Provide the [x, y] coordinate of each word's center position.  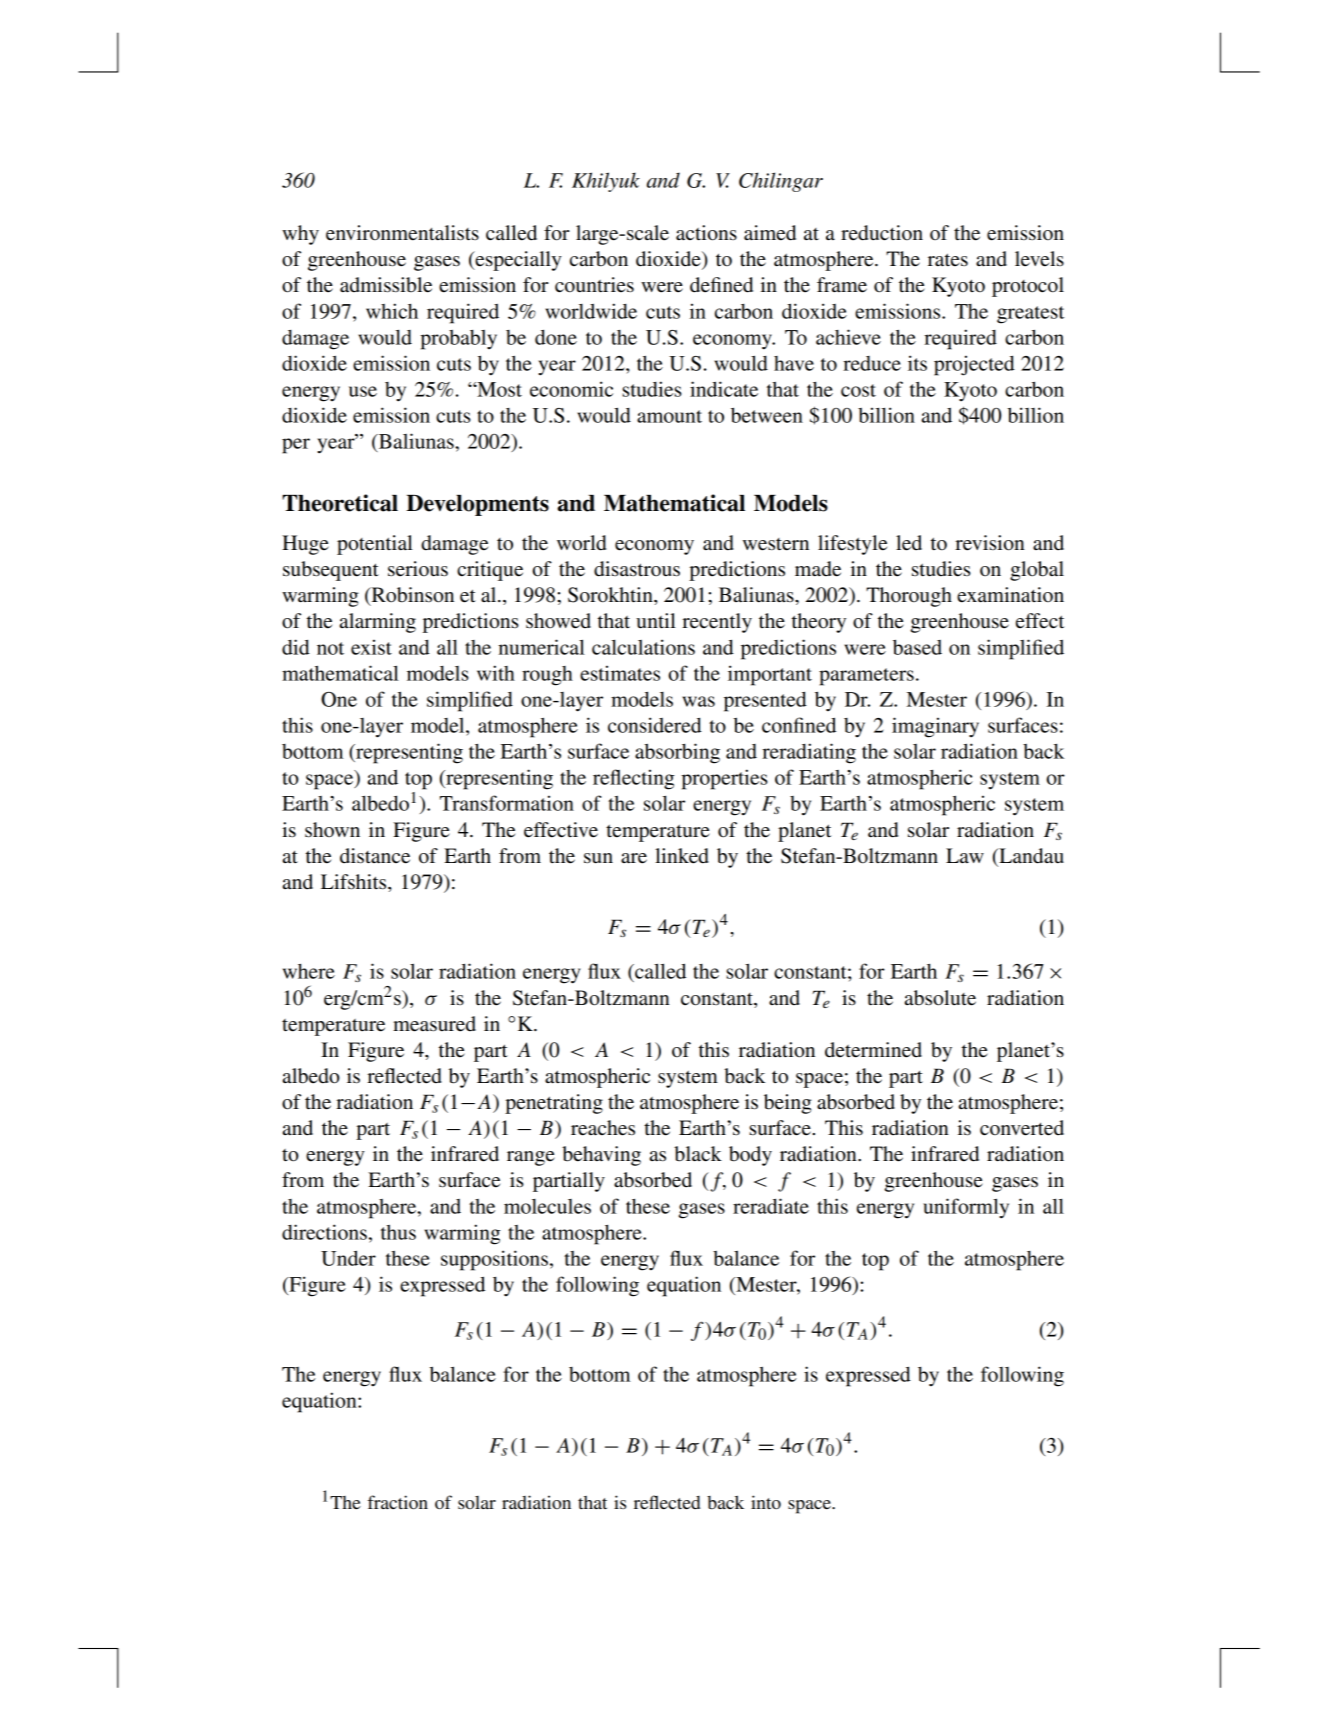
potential [375, 545]
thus [398, 1232]
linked [682, 856]
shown [332, 830]
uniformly [966, 1208]
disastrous [637, 569]
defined [721, 285]
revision [990, 543]
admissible [386, 285]
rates [948, 260]
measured [434, 1024]
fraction [398, 1502]
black [698, 1154]
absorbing [677, 753]
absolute [940, 998]
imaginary [935, 727]
